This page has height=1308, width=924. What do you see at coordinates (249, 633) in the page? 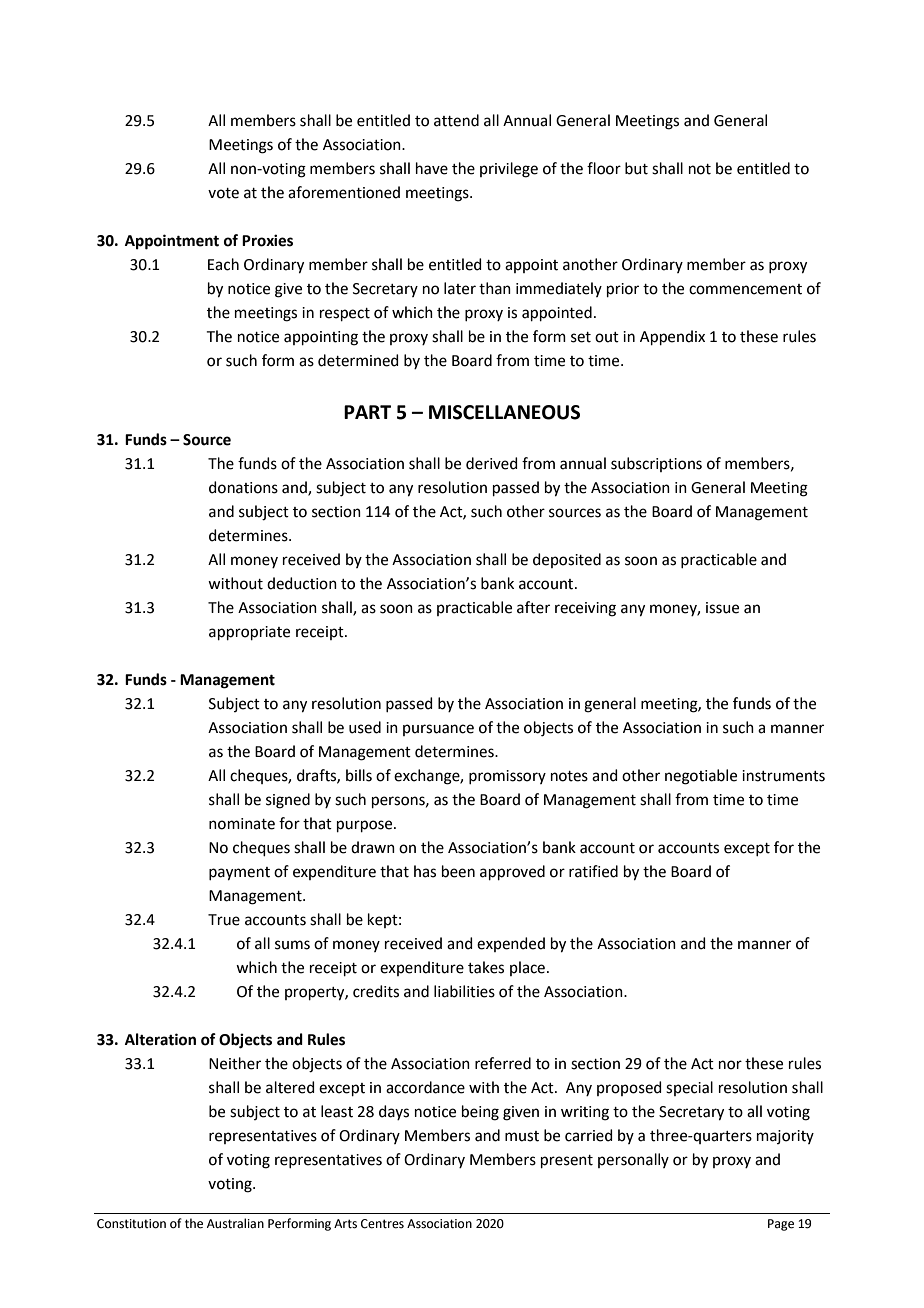
I see `appropriate` at bounding box center [249, 633].
